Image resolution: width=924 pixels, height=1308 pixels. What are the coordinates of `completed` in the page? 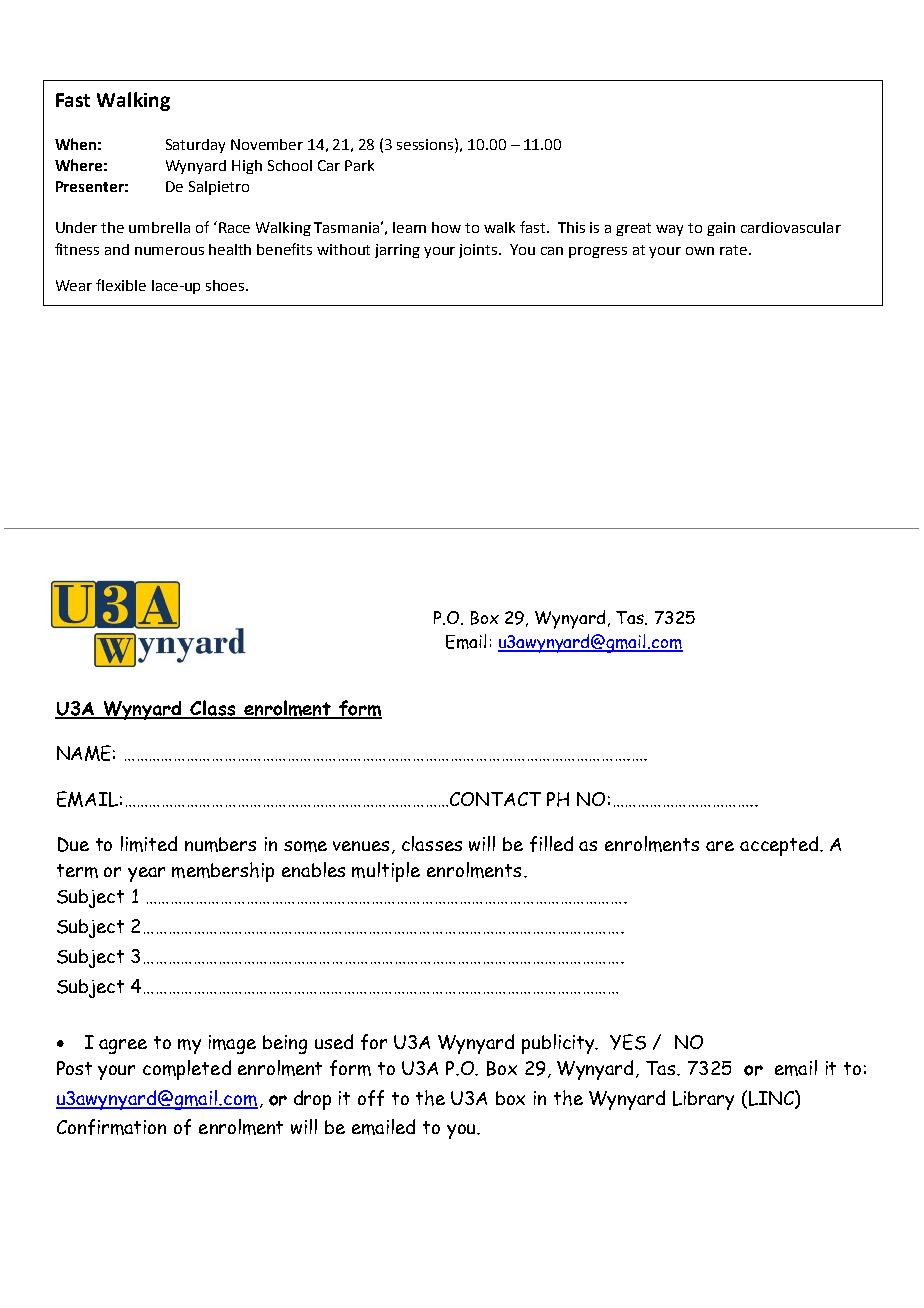 It's located at (187, 1070).
